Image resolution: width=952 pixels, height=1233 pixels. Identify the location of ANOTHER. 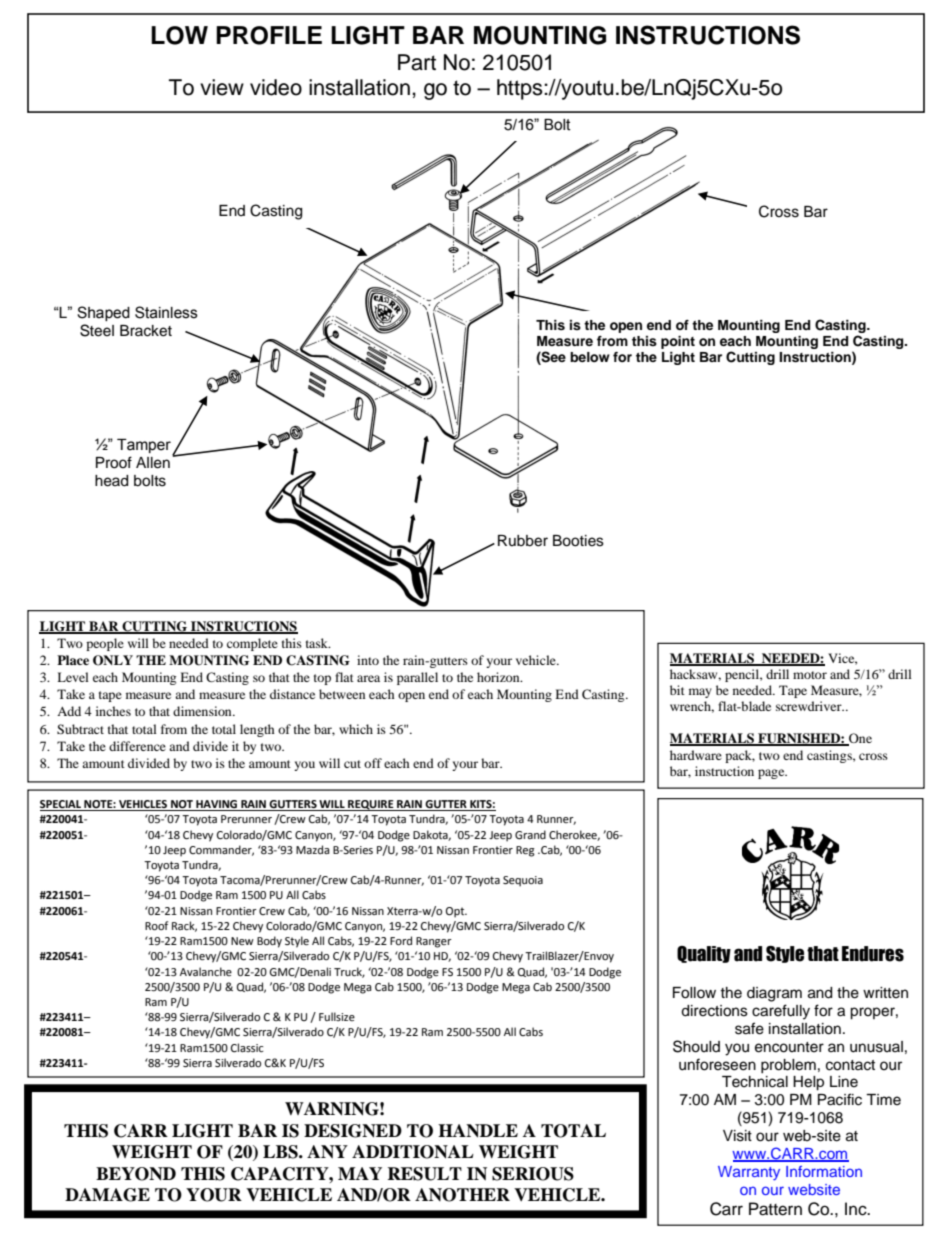
(462, 1195).
